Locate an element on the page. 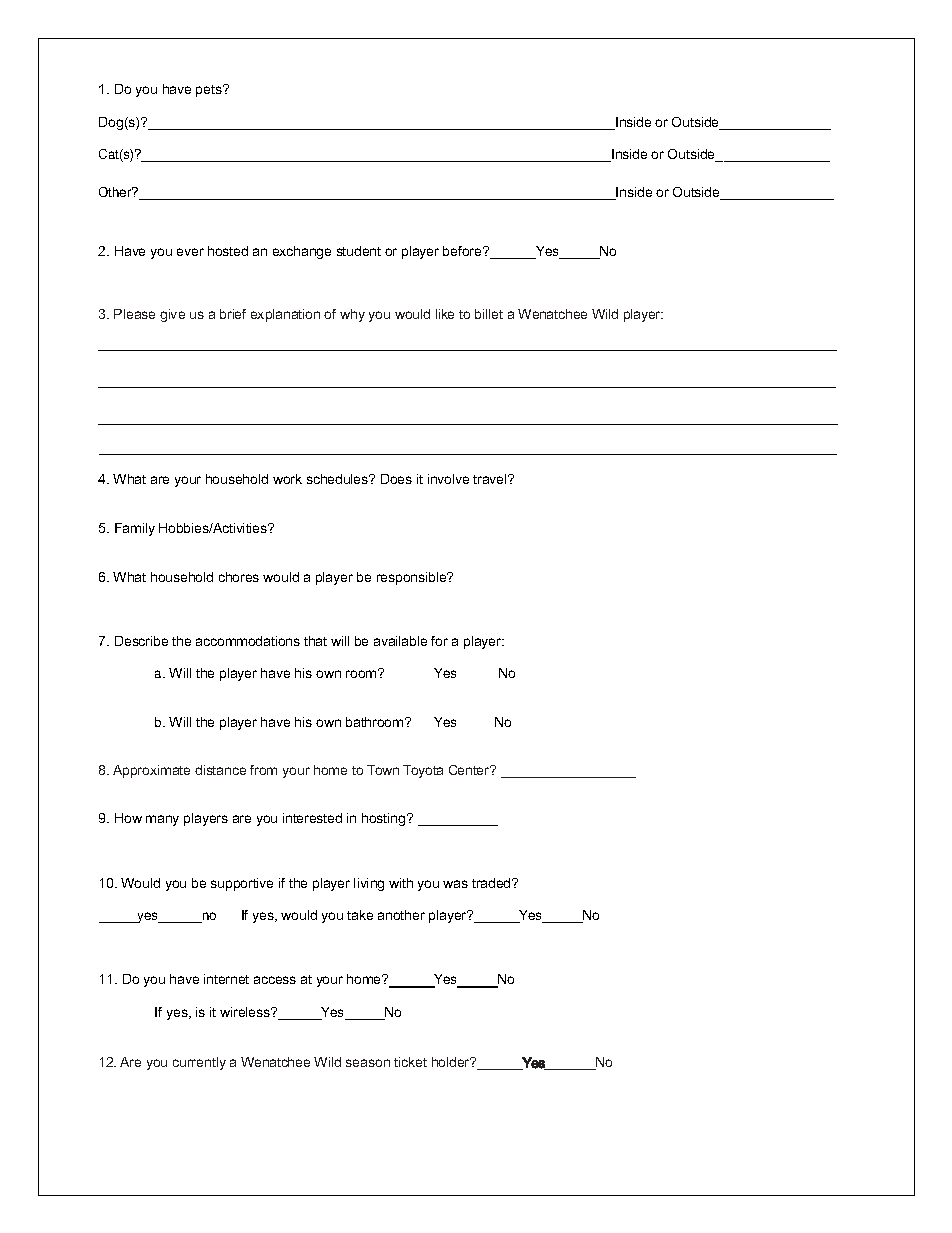  pets is located at coordinates (210, 91).
